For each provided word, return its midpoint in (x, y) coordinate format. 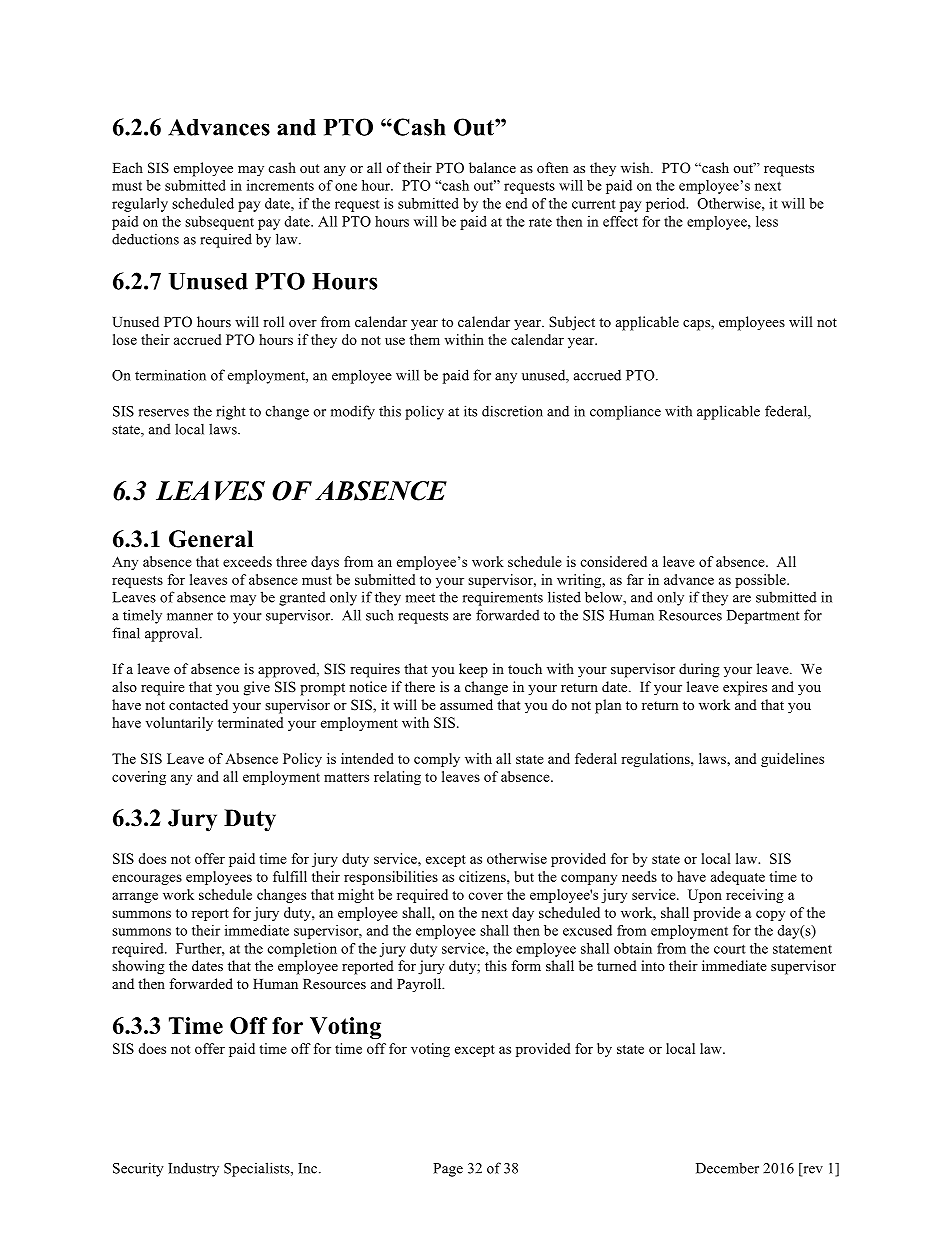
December (727, 1168)
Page (448, 1170)
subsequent (219, 223)
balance (492, 167)
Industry (193, 1170)
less (767, 221)
